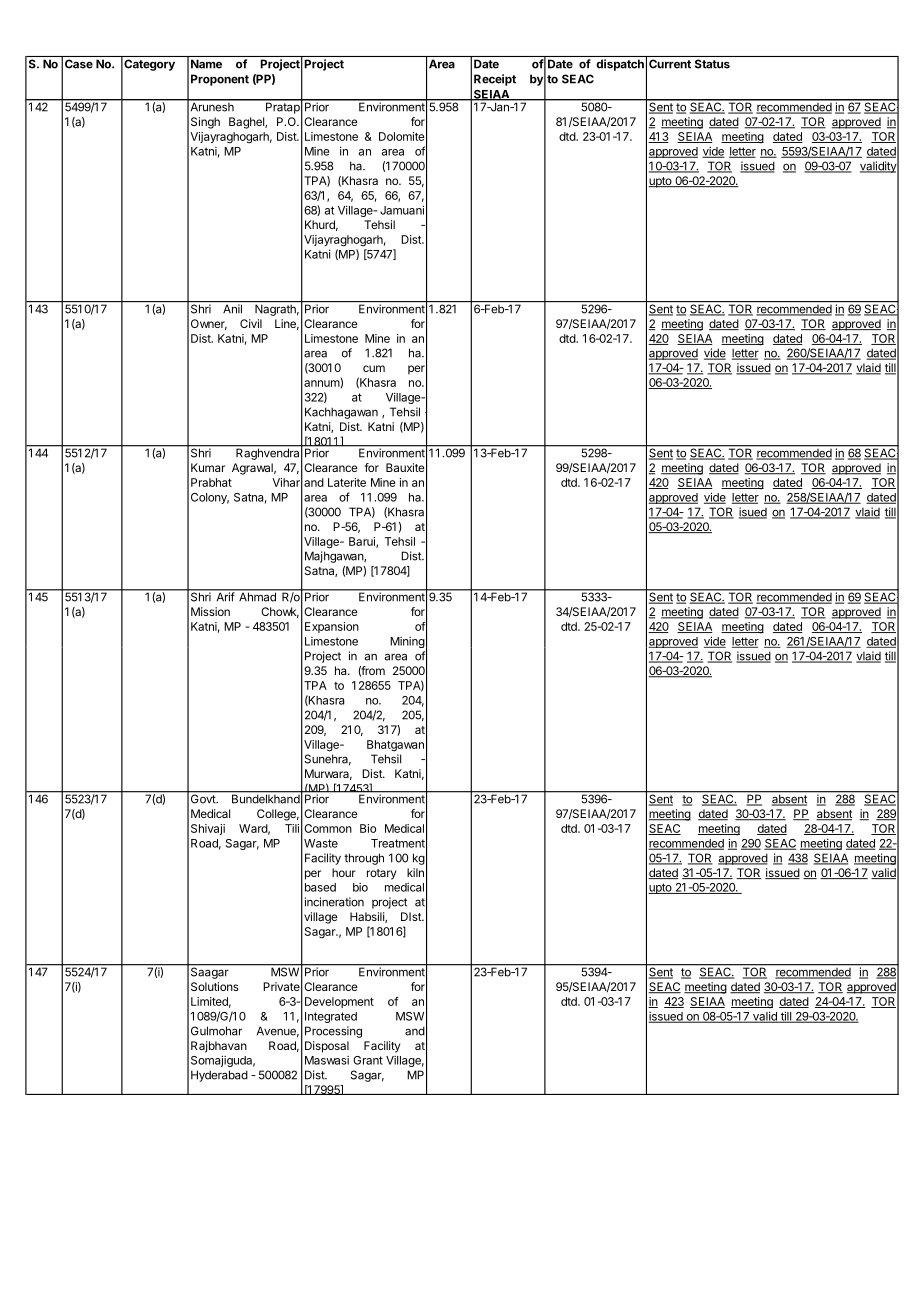 The image size is (924, 1308). I want to click on Mission, so click(210, 611).
